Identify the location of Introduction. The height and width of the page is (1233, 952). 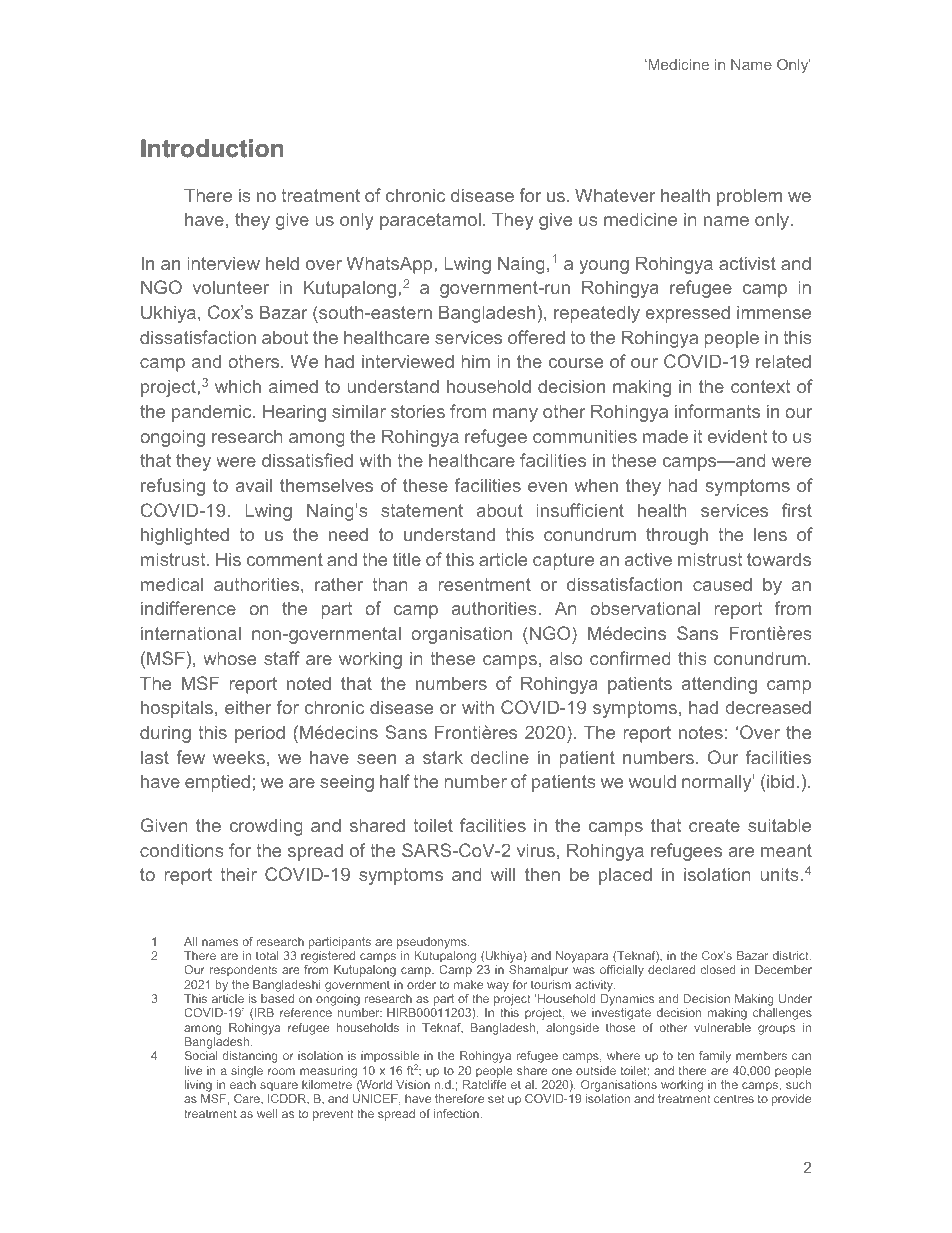
(212, 148).
